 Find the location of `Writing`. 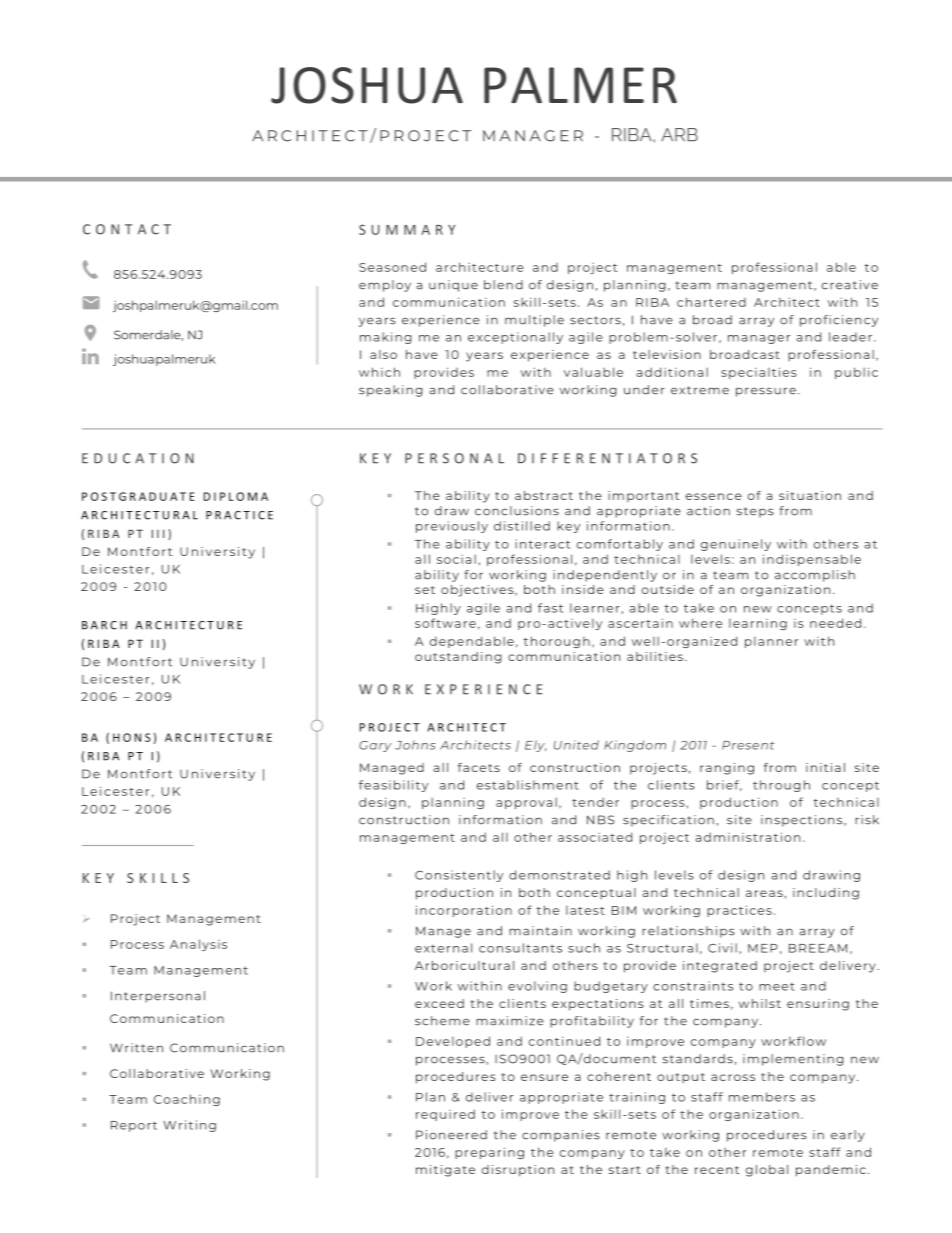

Writing is located at coordinates (189, 1126).
